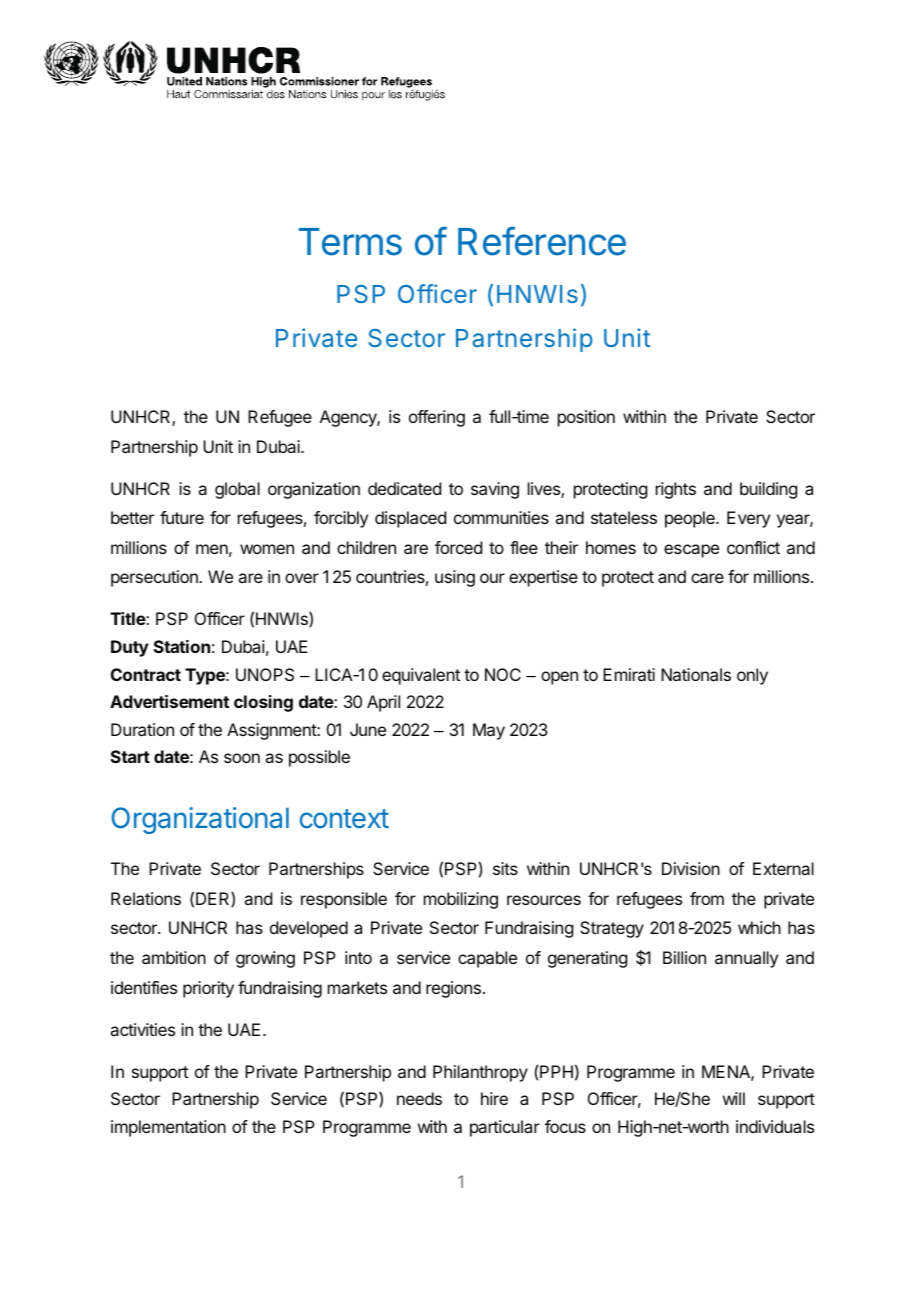  Describe the element at coordinates (350, 242) in the page. I see `Terms` at that location.
